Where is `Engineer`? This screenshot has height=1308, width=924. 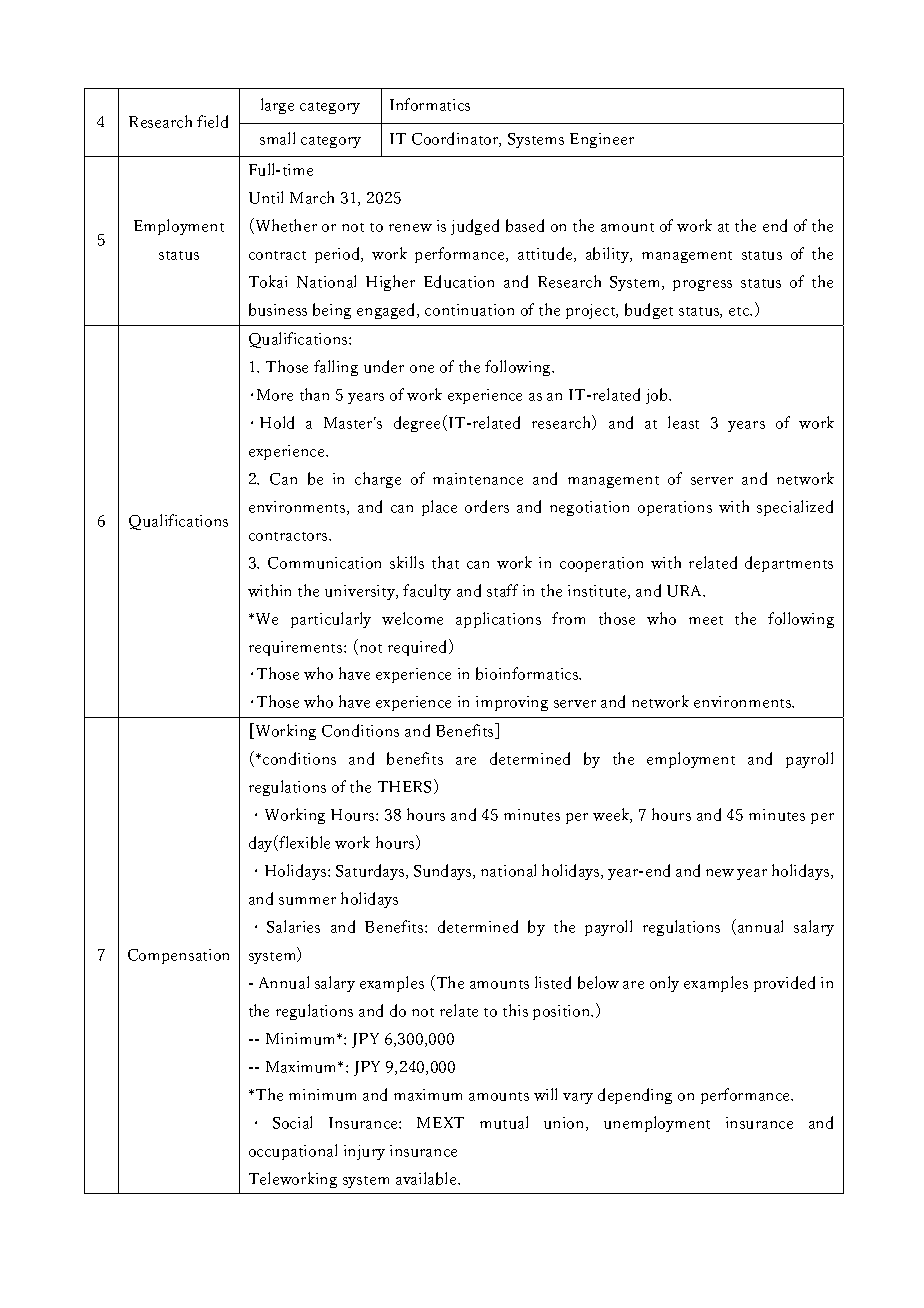 Engineer is located at coordinates (602, 140).
